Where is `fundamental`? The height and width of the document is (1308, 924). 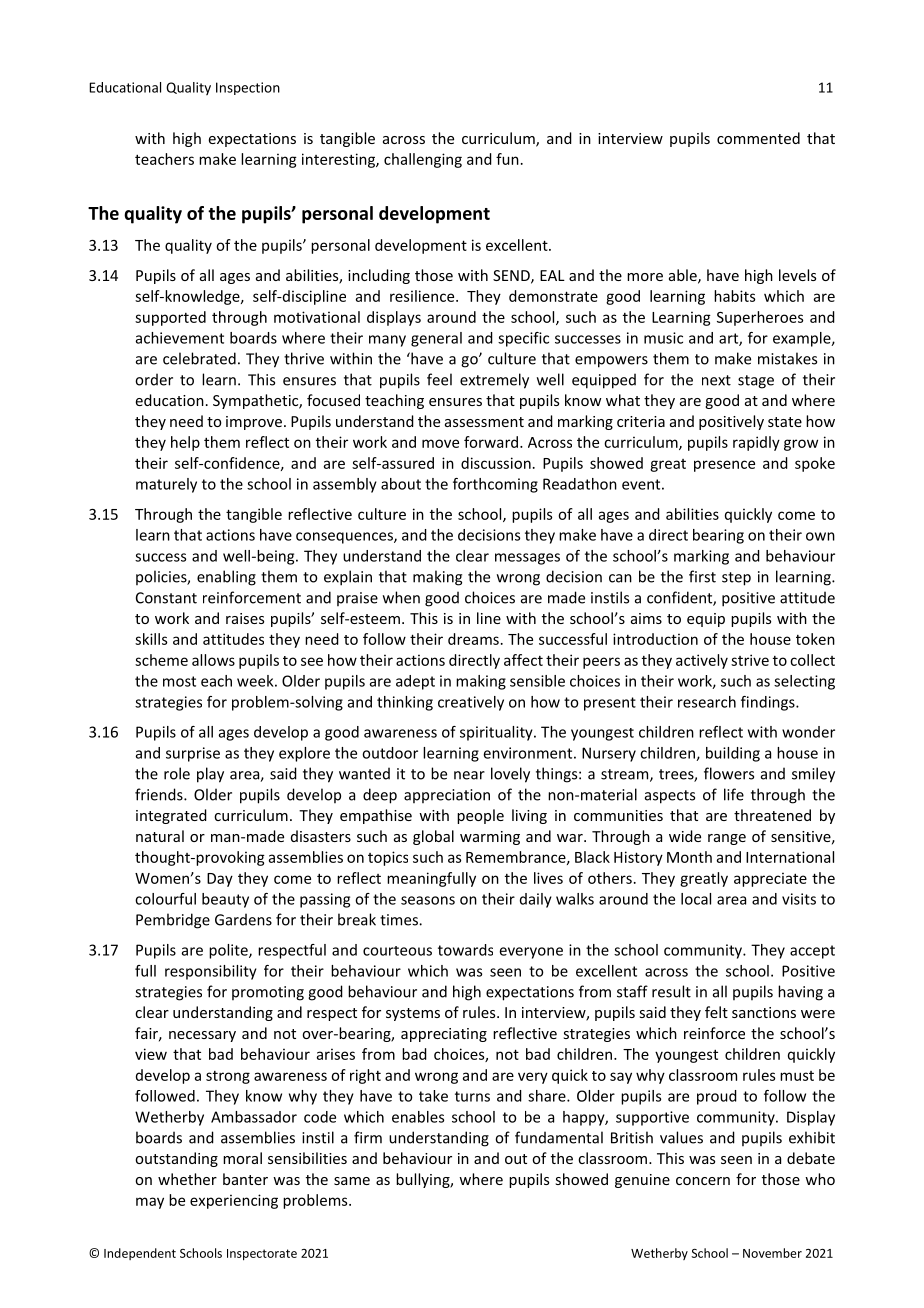
fundamental is located at coordinates (559, 1137).
